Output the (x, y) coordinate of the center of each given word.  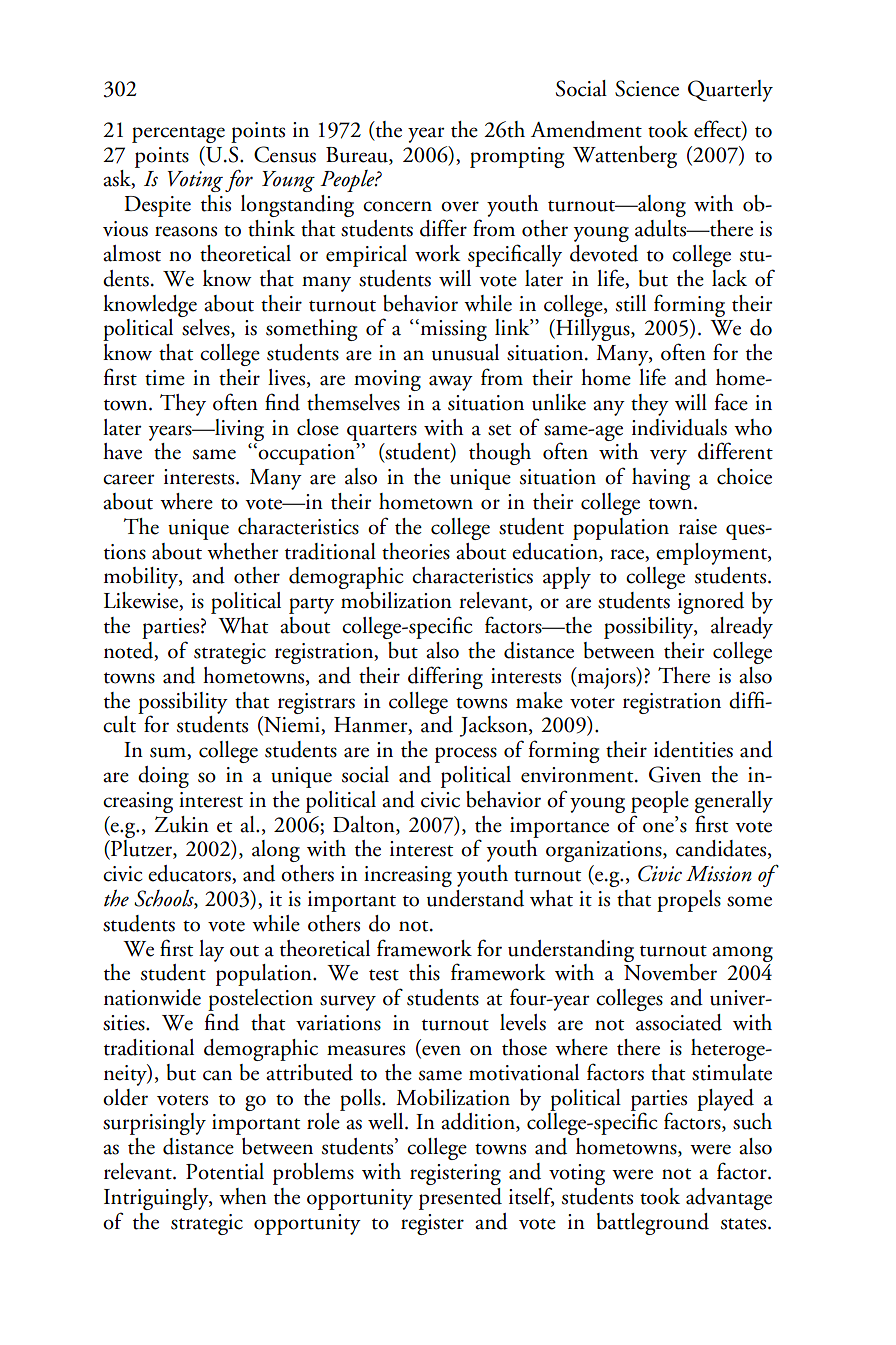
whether (243, 551)
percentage (178, 134)
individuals (679, 427)
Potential (225, 1171)
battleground (653, 1224)
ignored (711, 603)
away (451, 383)
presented (460, 1199)
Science (647, 88)
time (165, 378)
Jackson (495, 726)
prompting (517, 157)
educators (190, 874)
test (384, 975)
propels (689, 901)
